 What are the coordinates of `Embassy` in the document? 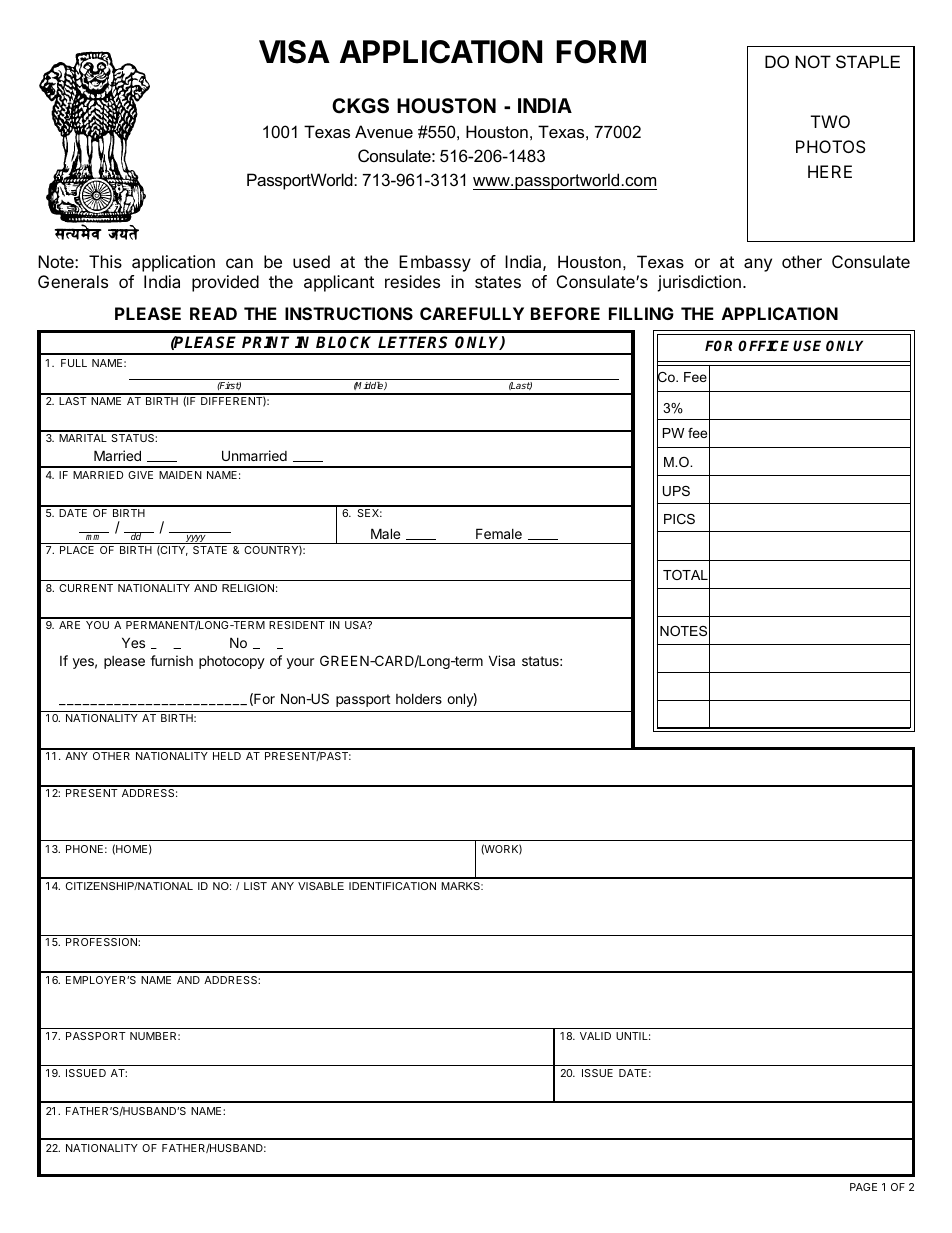 It's located at (435, 263).
